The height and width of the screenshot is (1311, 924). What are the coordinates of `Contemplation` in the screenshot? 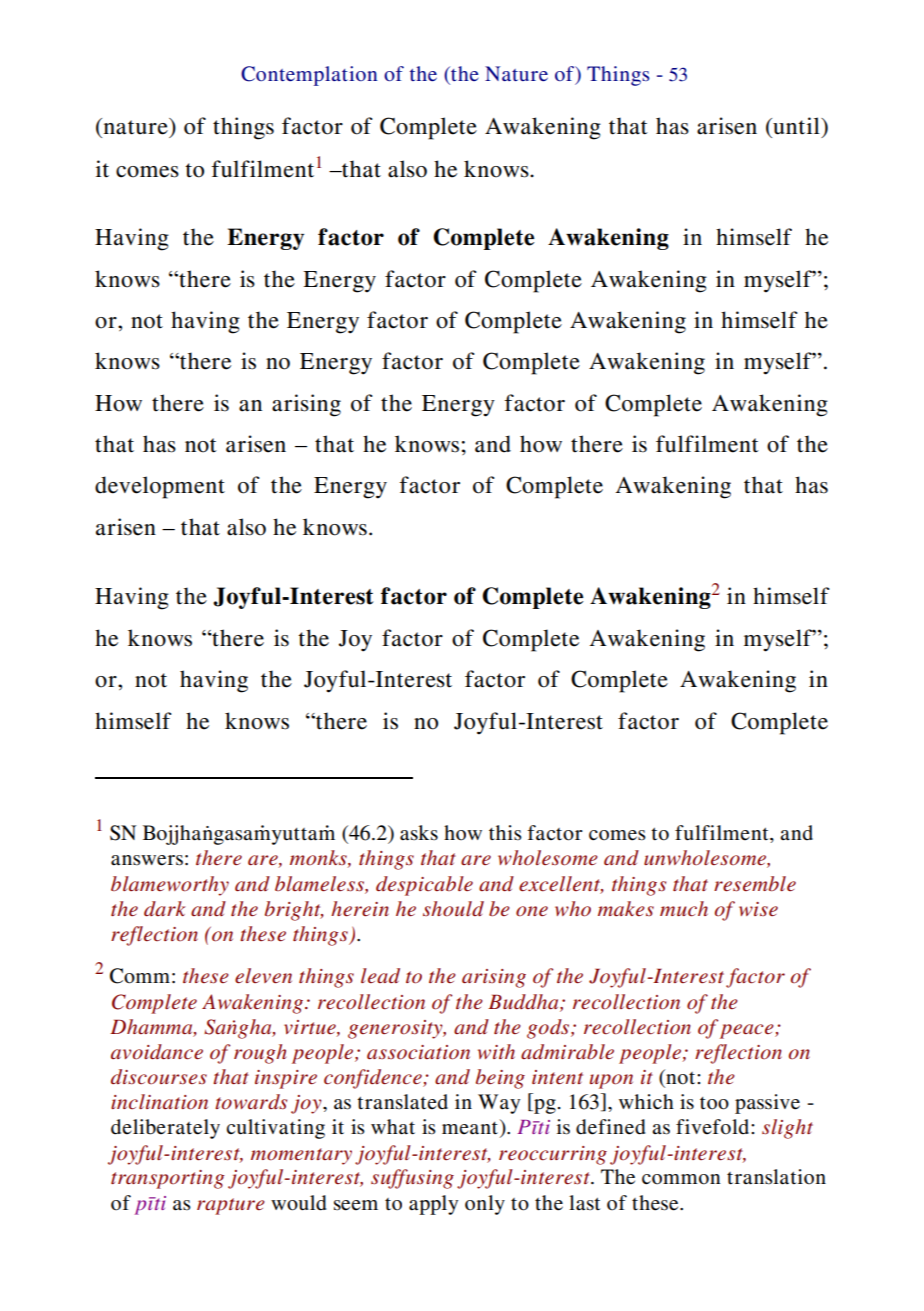 It's located at (309, 76).
